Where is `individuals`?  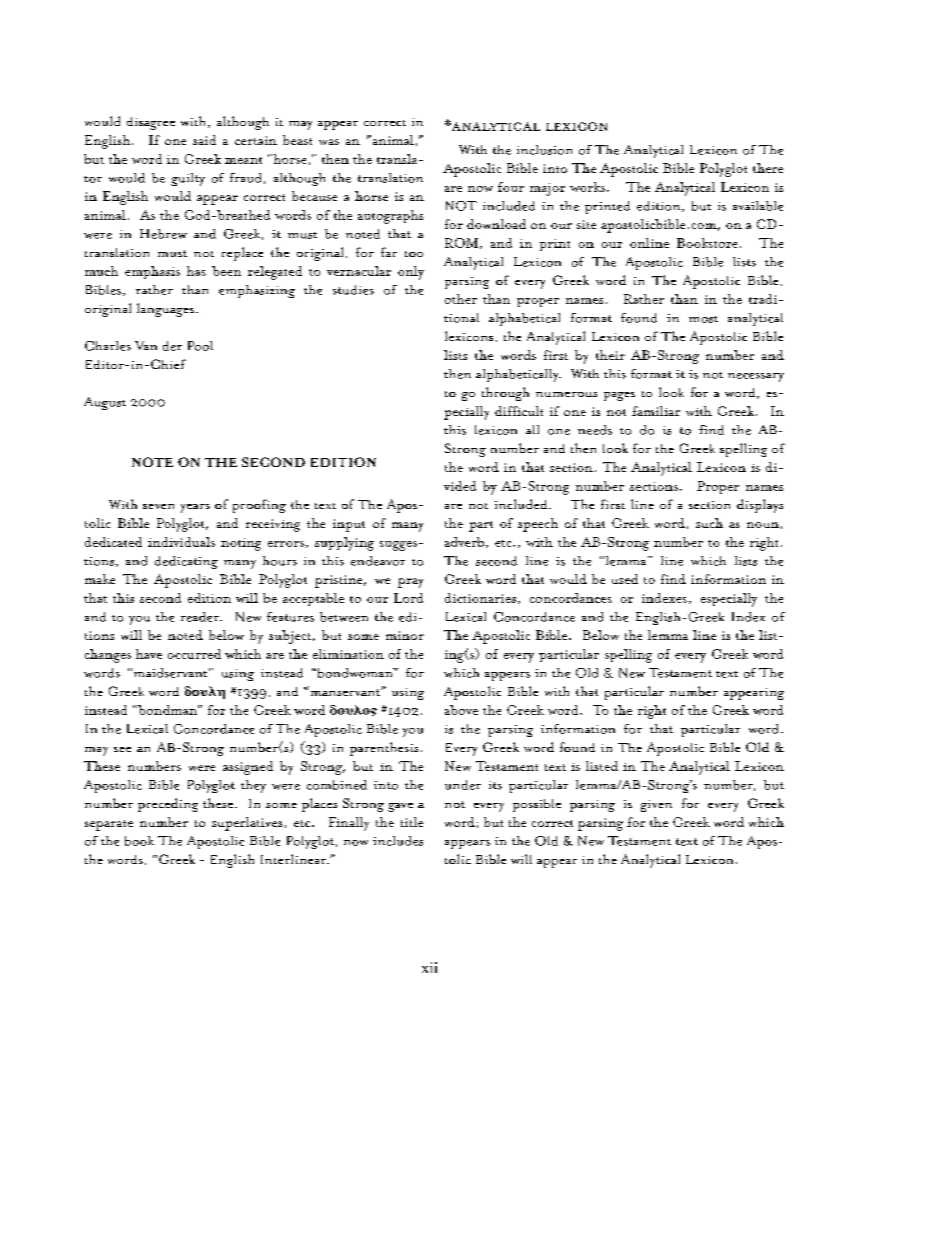 individuals is located at coordinates (181, 542).
